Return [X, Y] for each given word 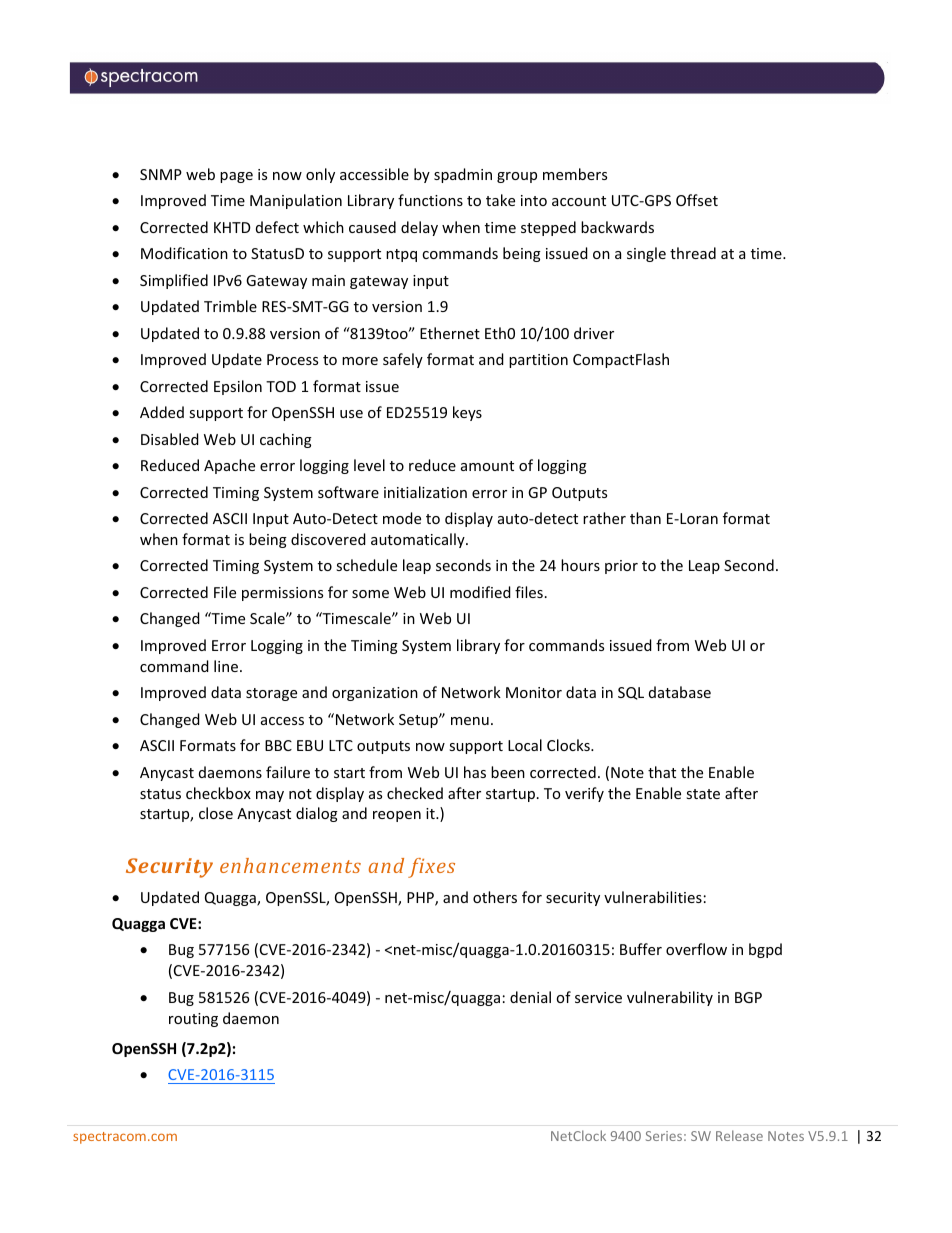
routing [193, 1020]
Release [739, 1135]
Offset [697, 200]
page [236, 177]
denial [530, 997]
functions [430, 200]
